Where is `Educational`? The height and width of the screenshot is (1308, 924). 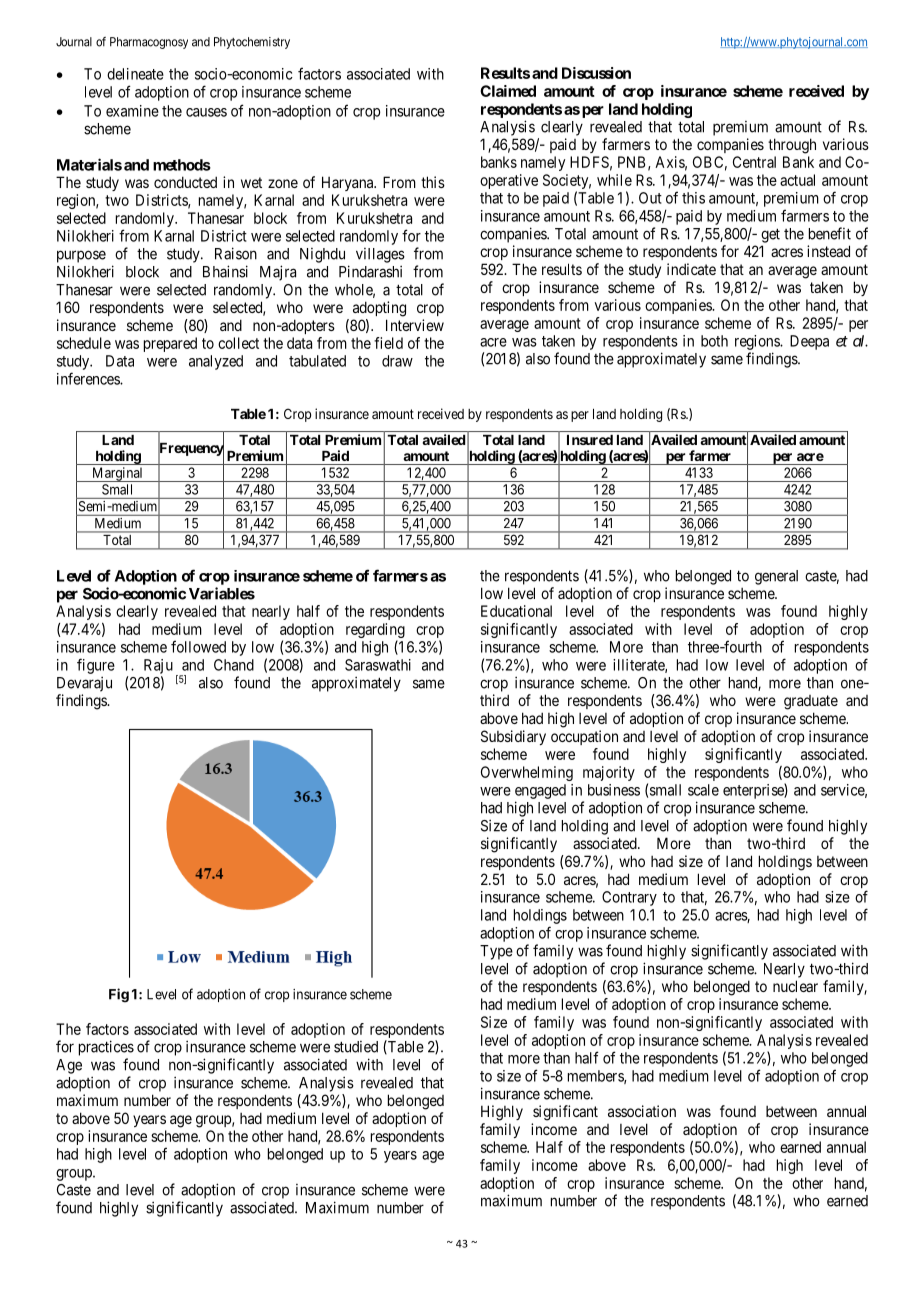
Educational is located at coordinates (516, 611).
